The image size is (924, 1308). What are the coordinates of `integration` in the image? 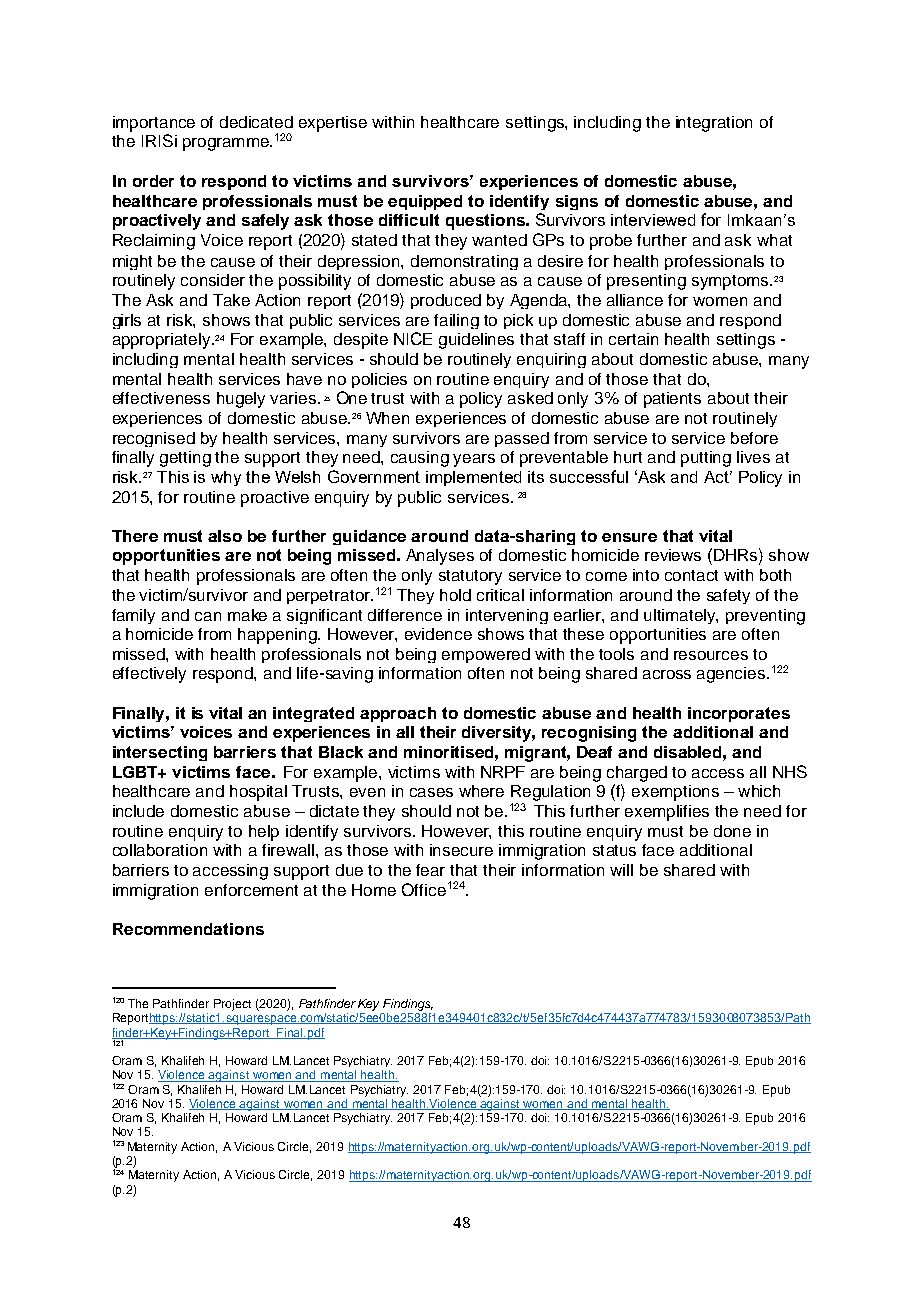 It's located at (714, 124).
